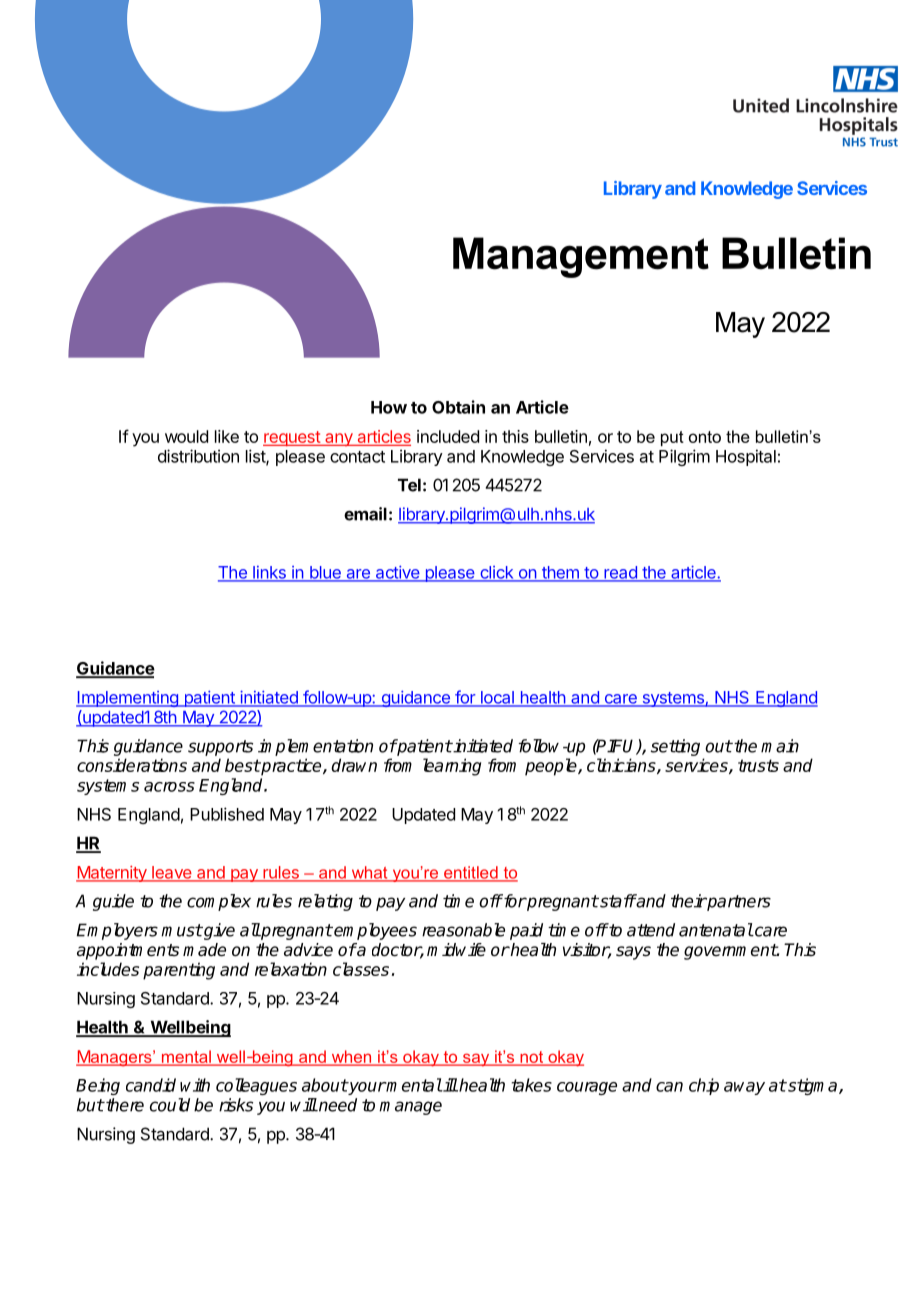 This document has width=924, height=1308. I want to click on Implementing, so click(128, 699).
